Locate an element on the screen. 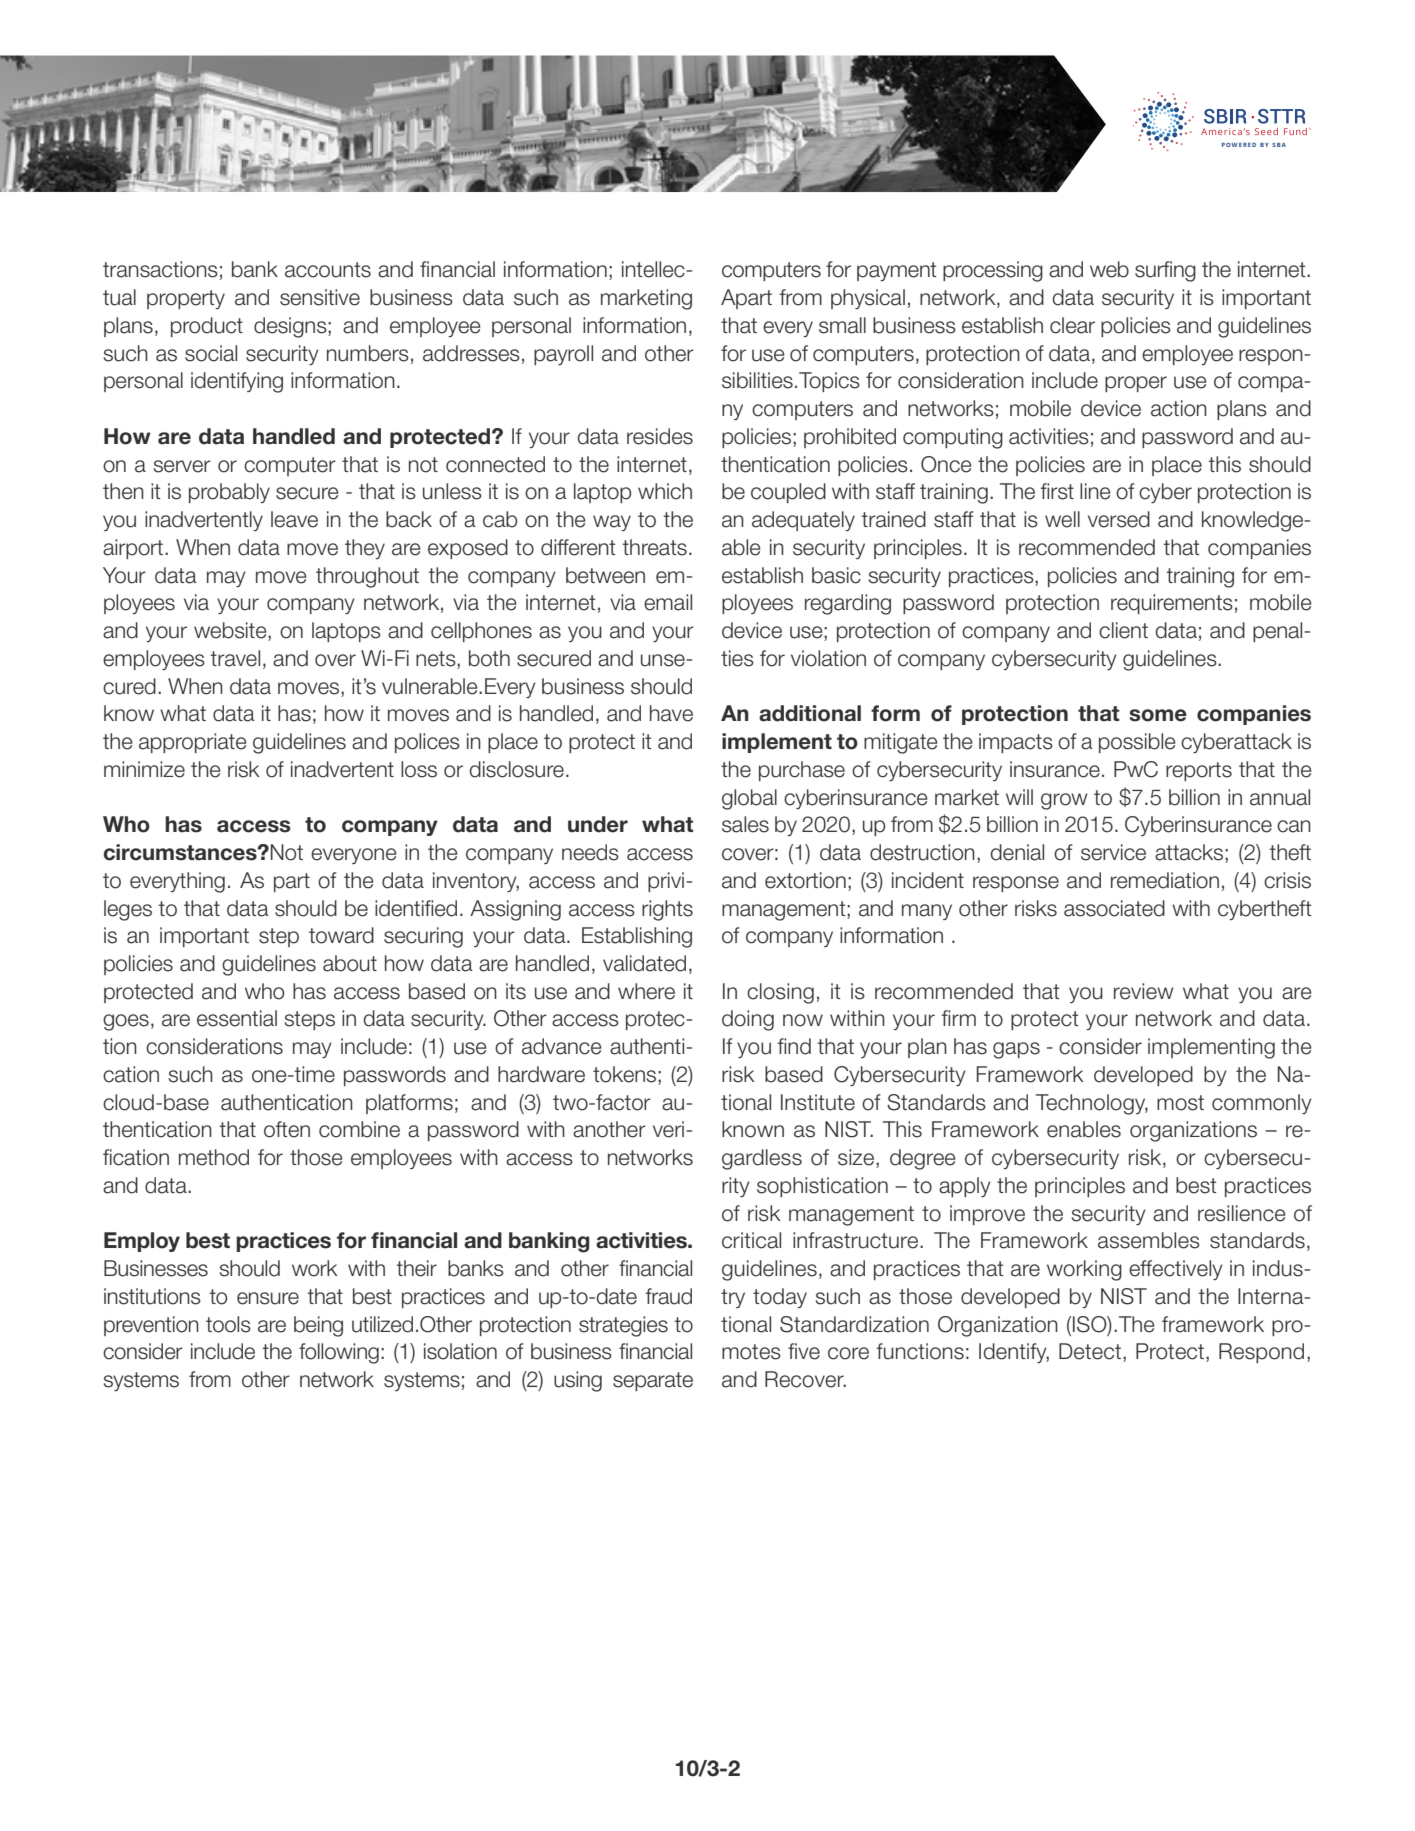 Image resolution: width=1415 pixels, height=1831 pixels. threats is located at coordinates (655, 547).
